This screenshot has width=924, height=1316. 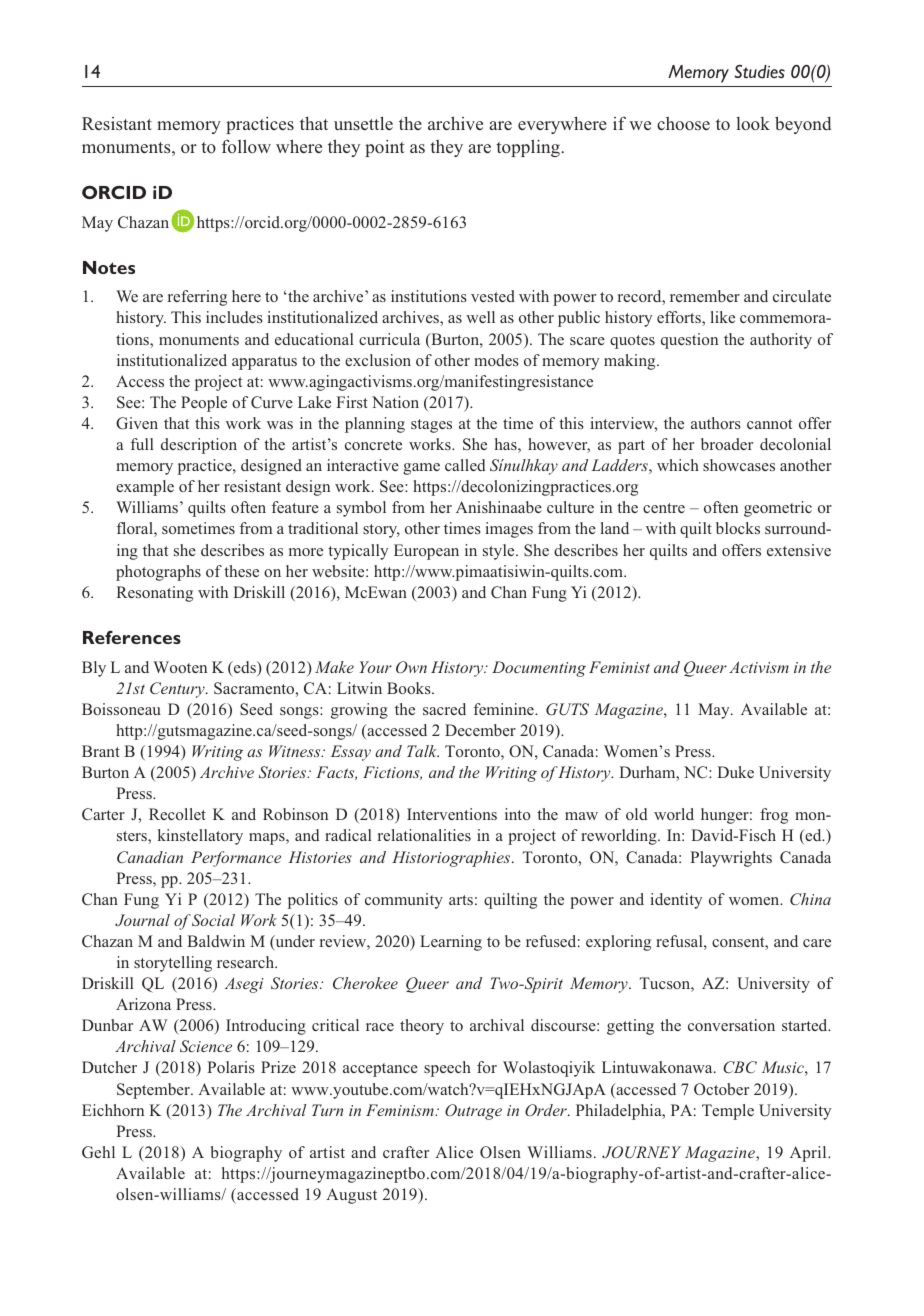 I want to click on Wooten, so click(x=180, y=667).
